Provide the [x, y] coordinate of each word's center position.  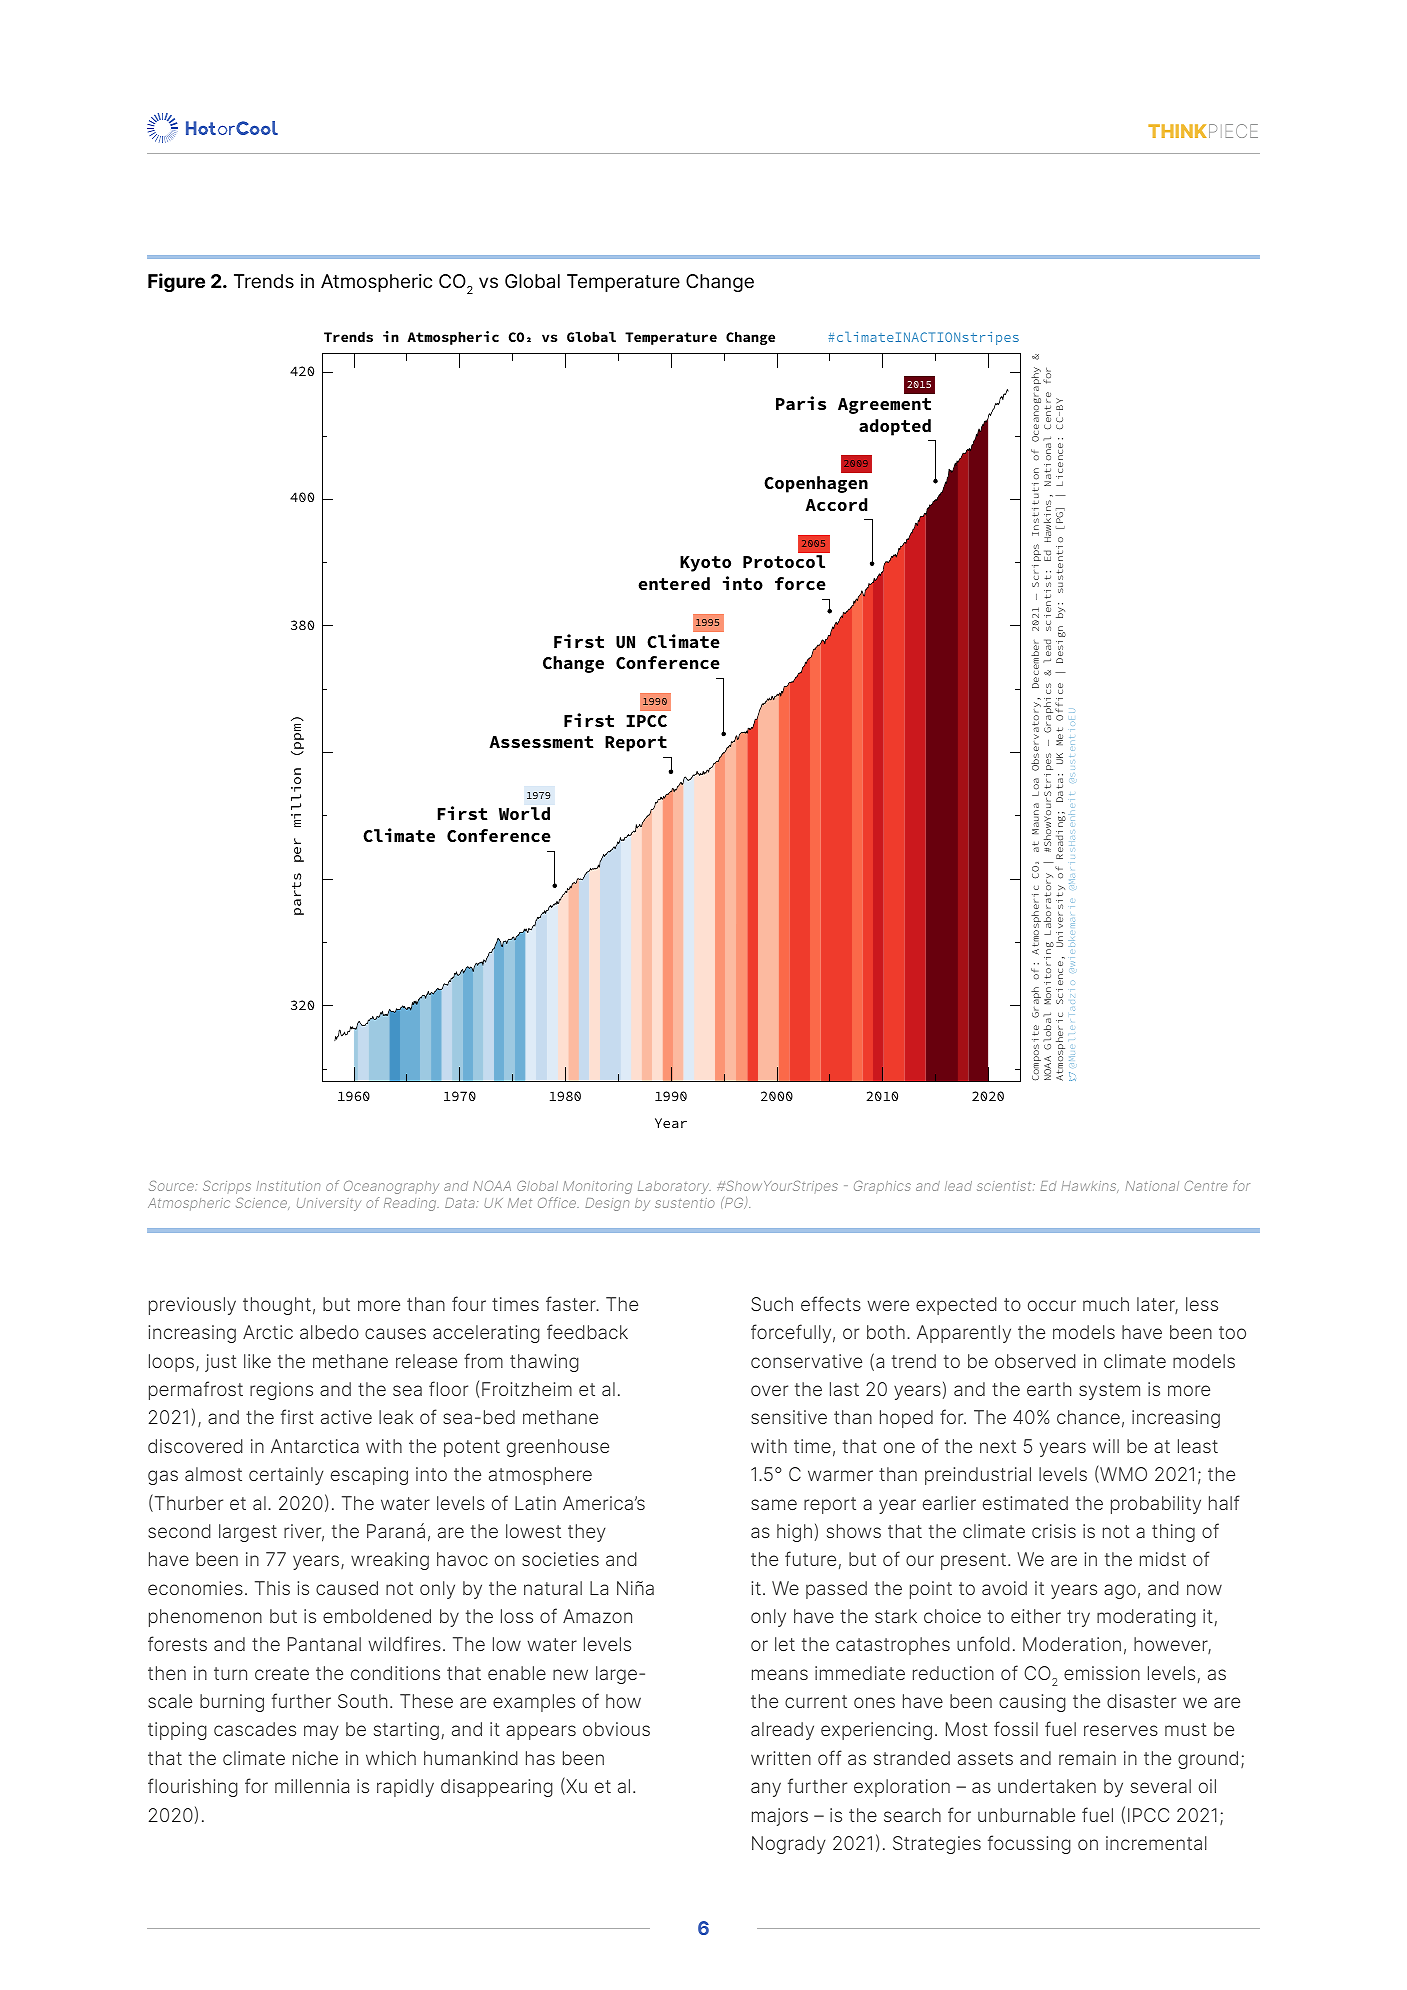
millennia [312, 1786]
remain [1087, 1758]
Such [772, 1304]
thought [277, 1306]
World [524, 813]
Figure [176, 282]
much [1106, 1304]
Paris [801, 403]
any [766, 1789]
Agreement [884, 406]
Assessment [541, 742]
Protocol [784, 561]
